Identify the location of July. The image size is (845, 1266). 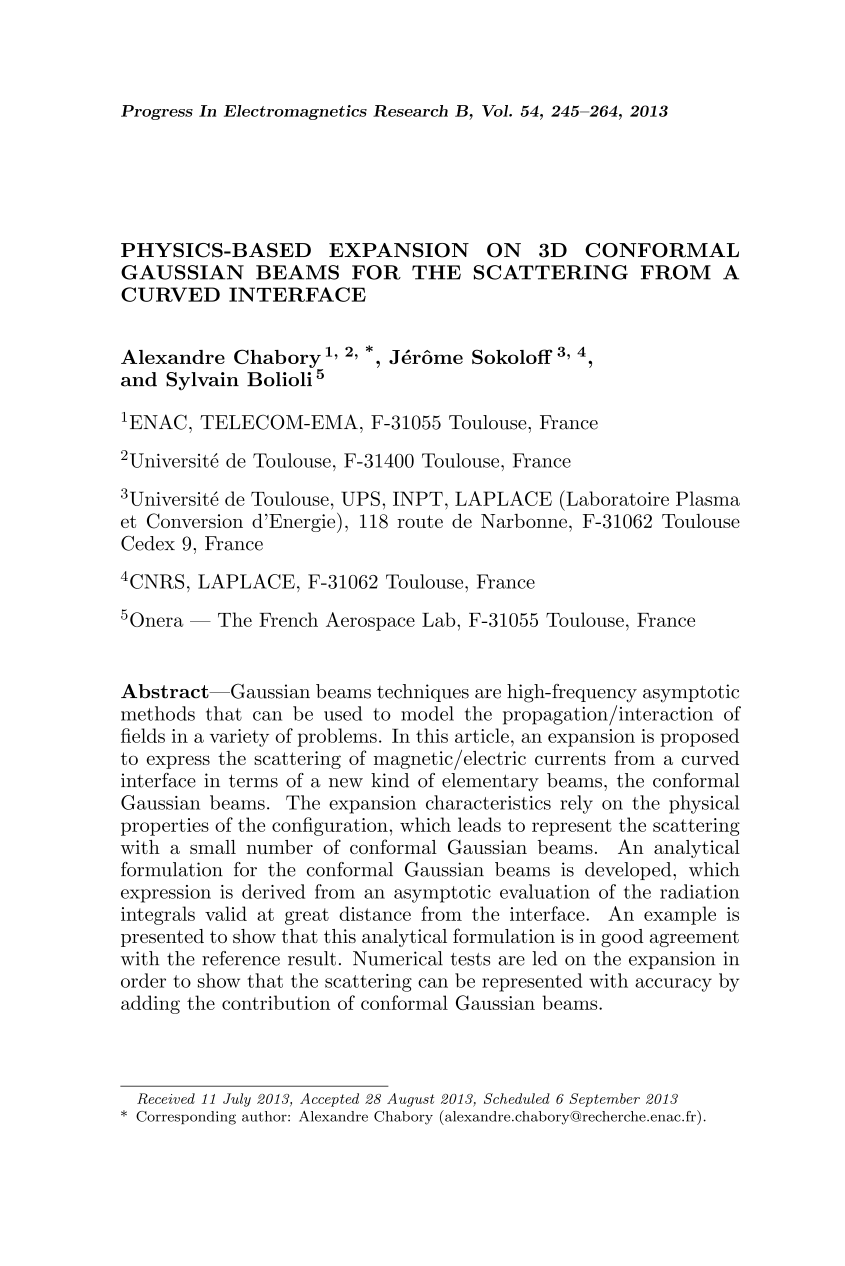
(237, 1100).
